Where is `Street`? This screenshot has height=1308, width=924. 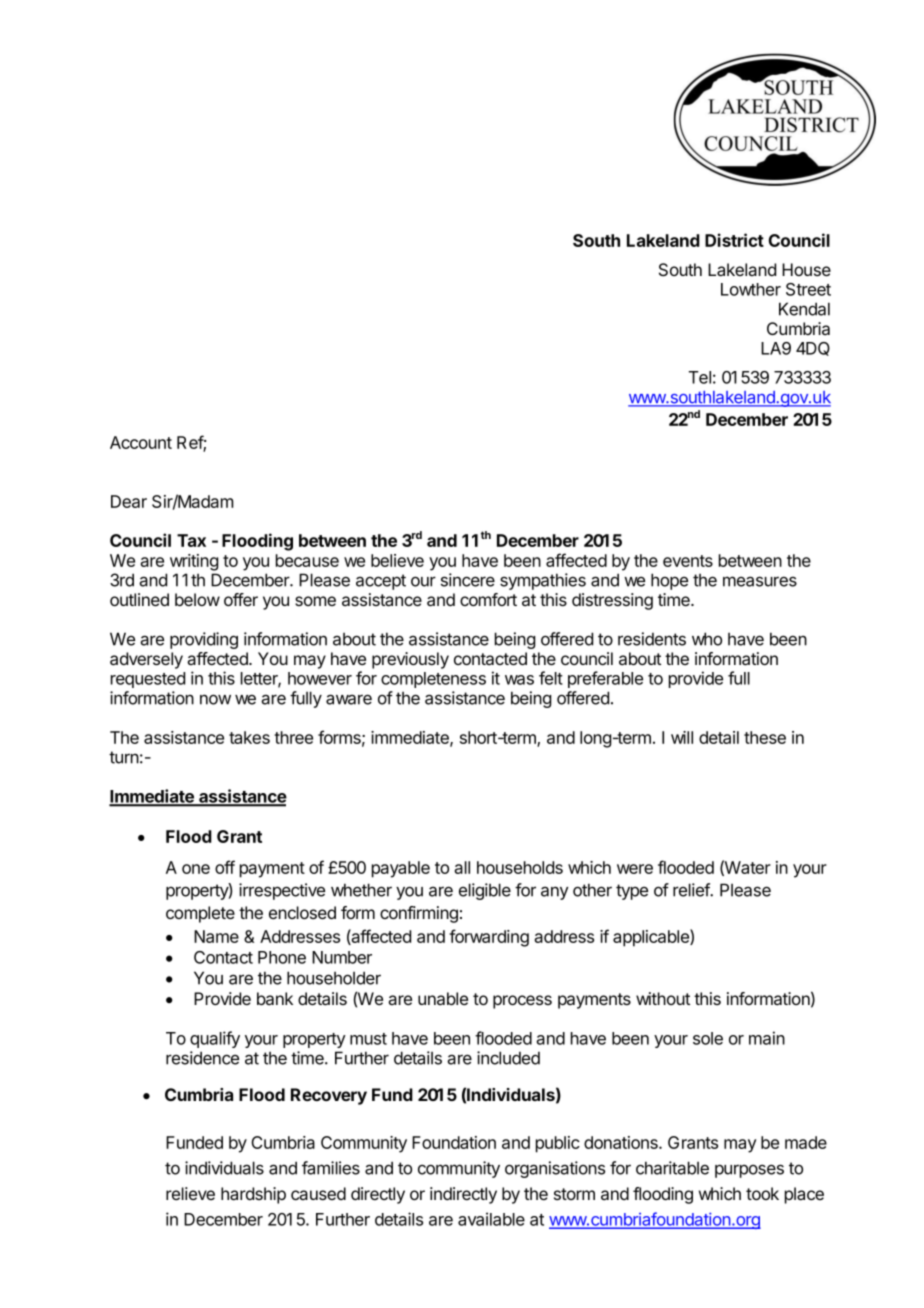 Street is located at coordinates (808, 289).
